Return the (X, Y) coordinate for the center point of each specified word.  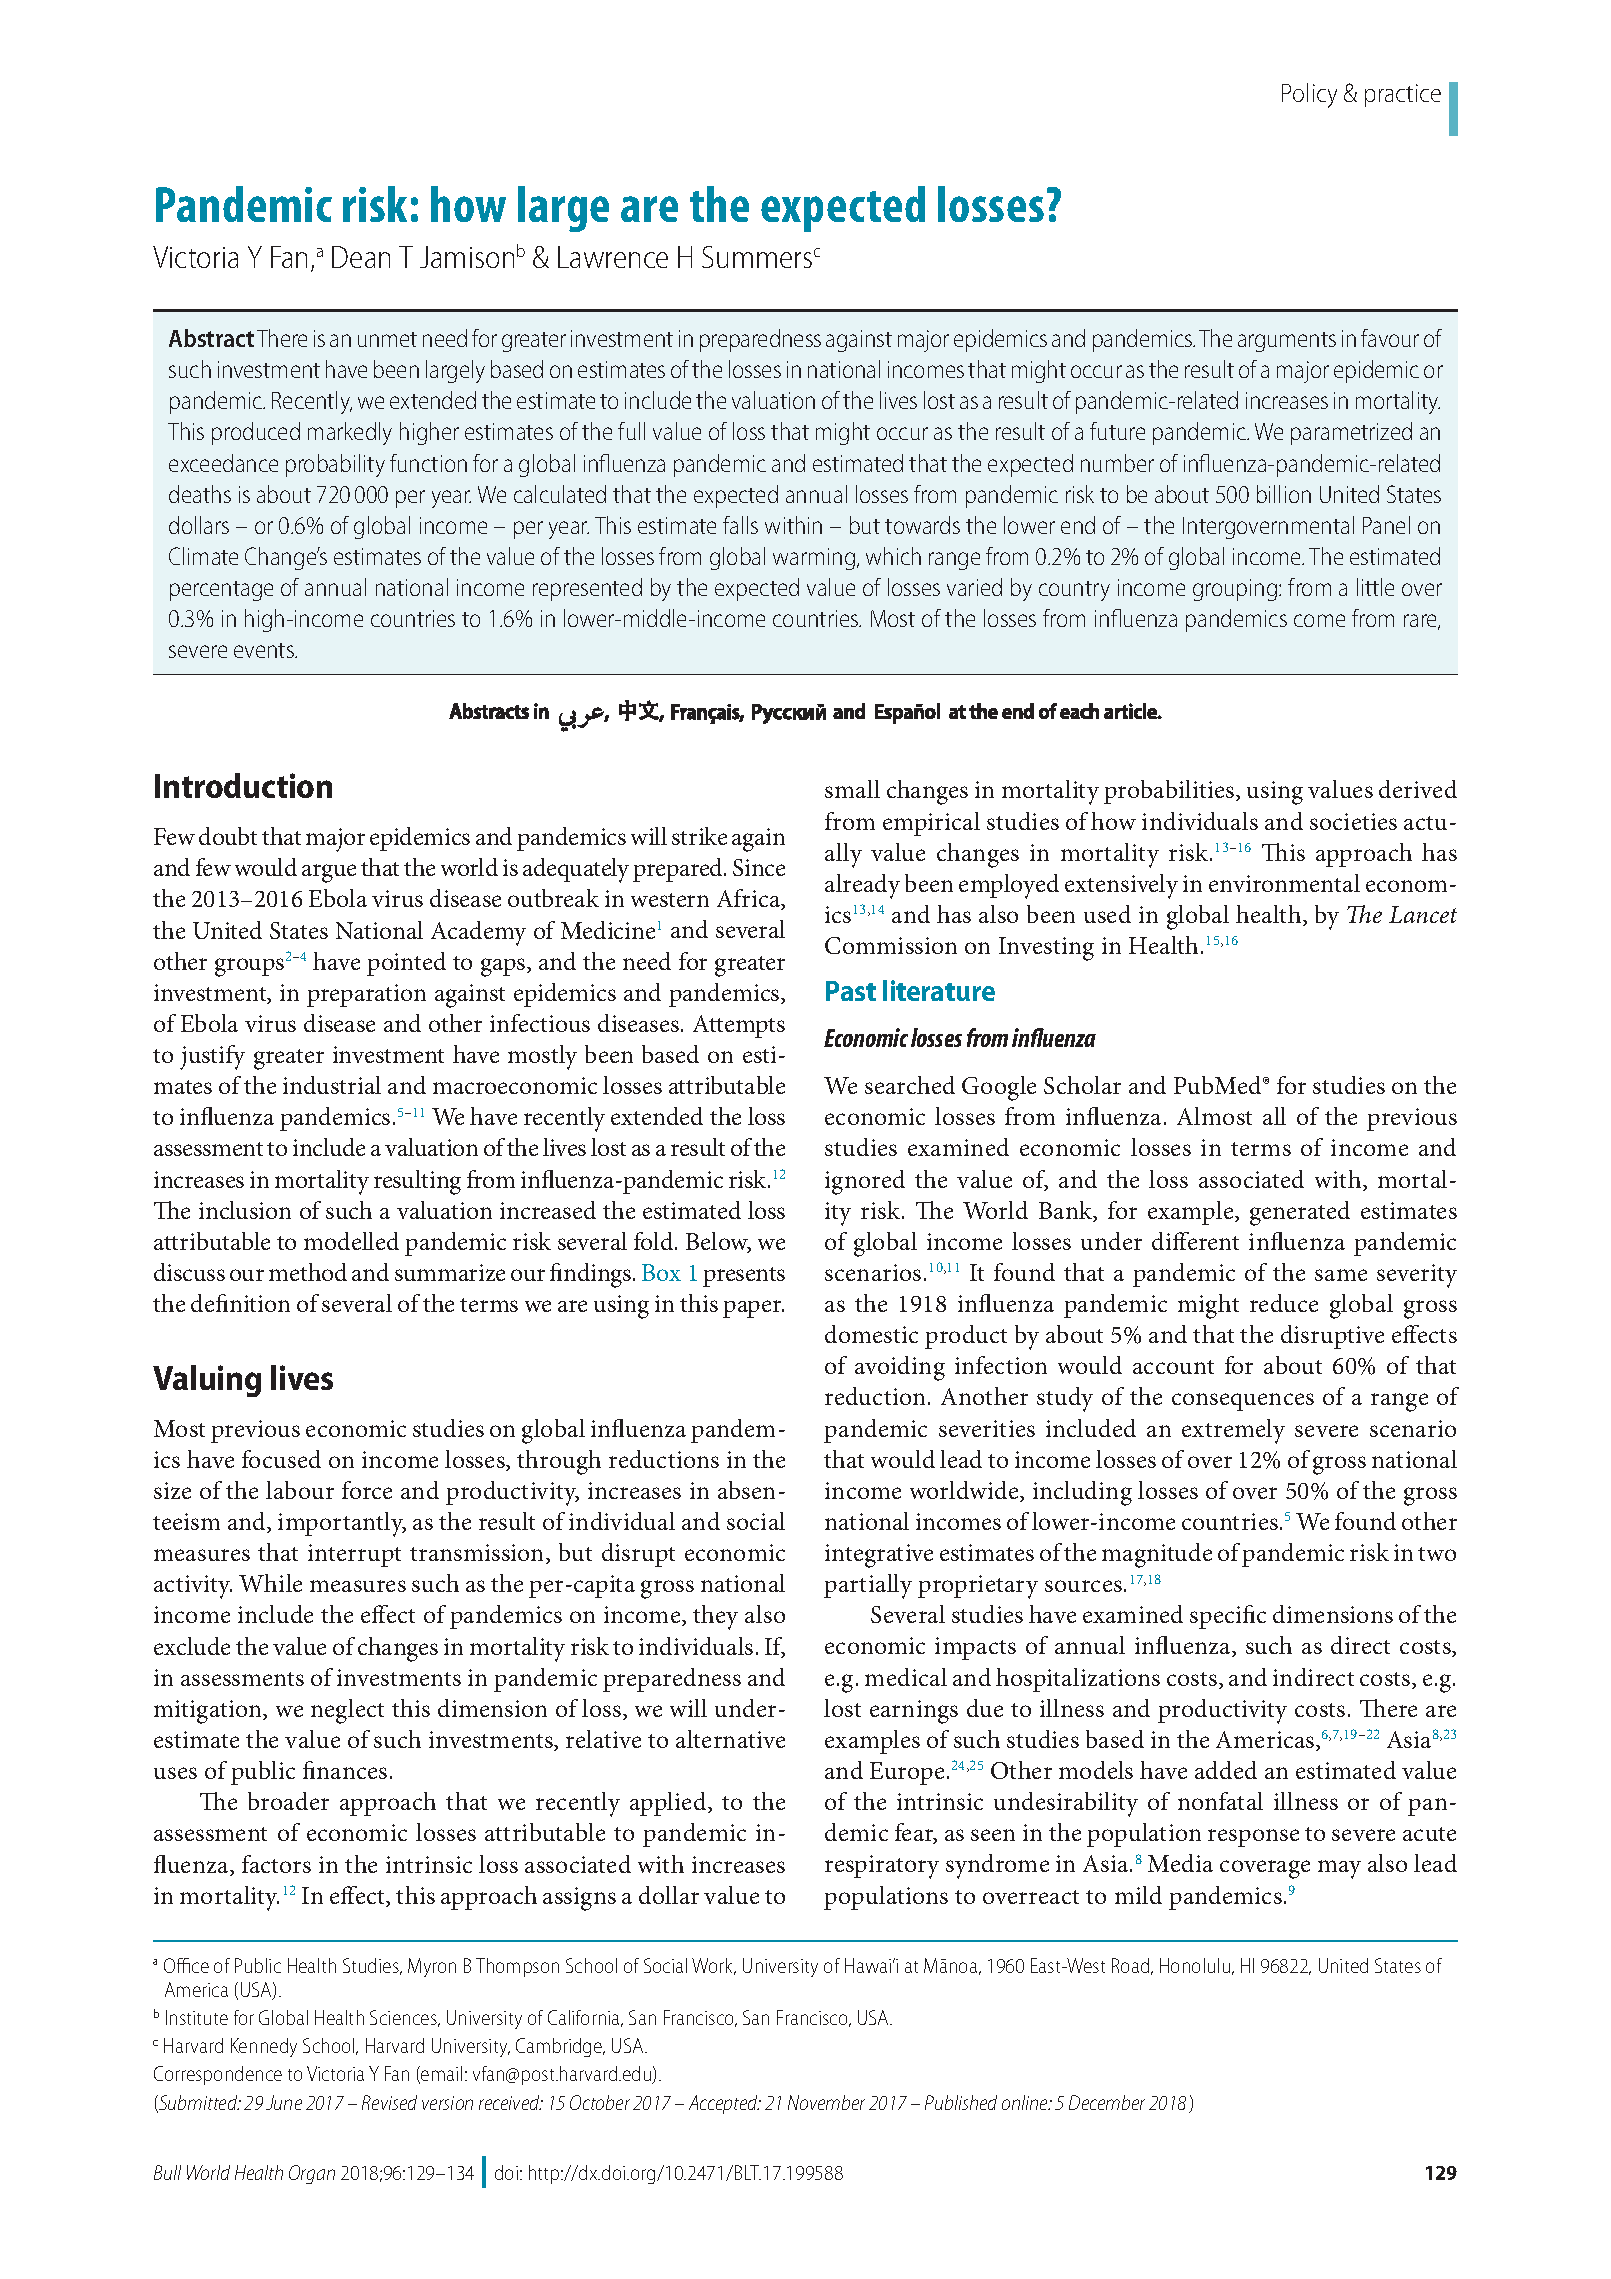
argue (329, 873)
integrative (879, 1556)
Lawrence (613, 257)
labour (300, 1490)
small (852, 789)
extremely (1233, 1431)
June (284, 2102)
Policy (1309, 95)
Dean (361, 257)
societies (1353, 821)
